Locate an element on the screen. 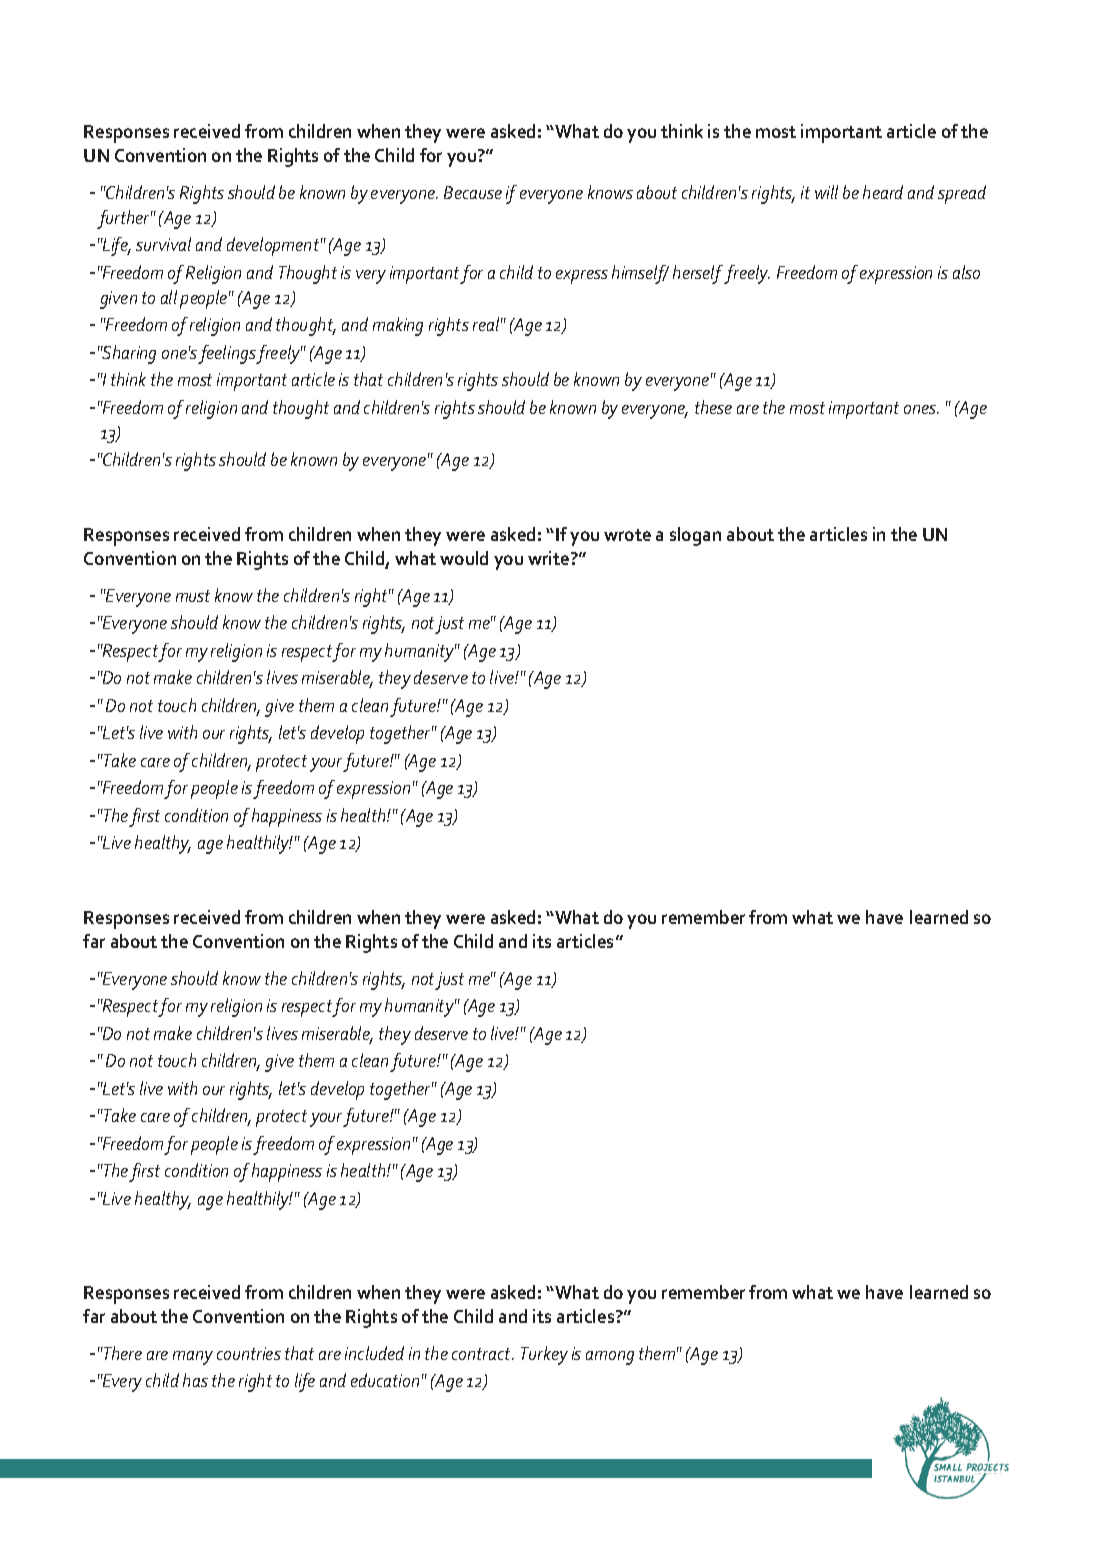 The image size is (1099, 1542). write is located at coordinates (550, 558).
